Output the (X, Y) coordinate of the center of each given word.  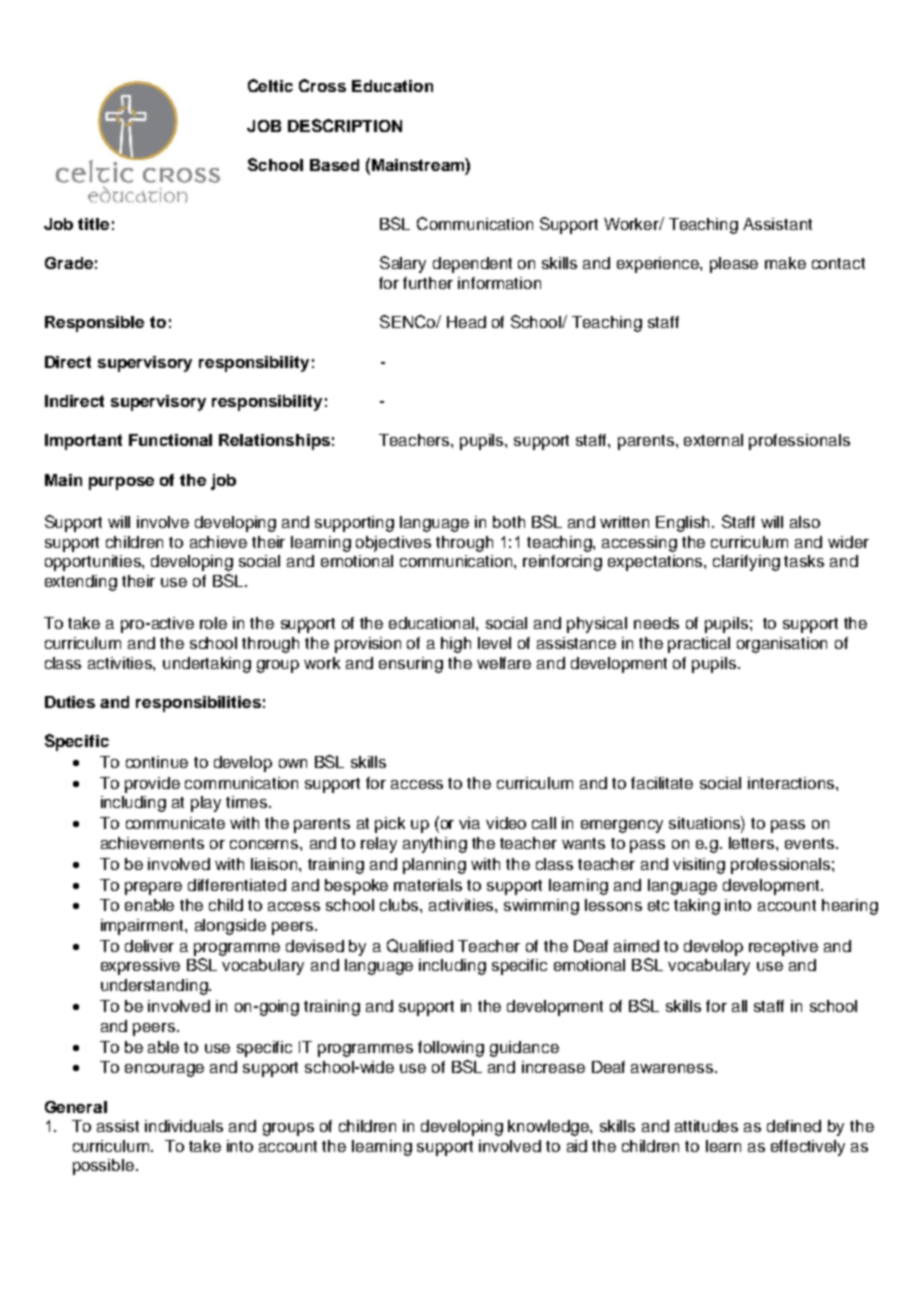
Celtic (270, 85)
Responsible (94, 324)
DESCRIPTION (345, 125)
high (456, 645)
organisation (782, 645)
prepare (153, 888)
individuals (184, 1126)
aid (577, 1146)
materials (428, 885)
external (713, 440)
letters (753, 843)
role (213, 623)
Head (466, 322)
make (785, 263)
